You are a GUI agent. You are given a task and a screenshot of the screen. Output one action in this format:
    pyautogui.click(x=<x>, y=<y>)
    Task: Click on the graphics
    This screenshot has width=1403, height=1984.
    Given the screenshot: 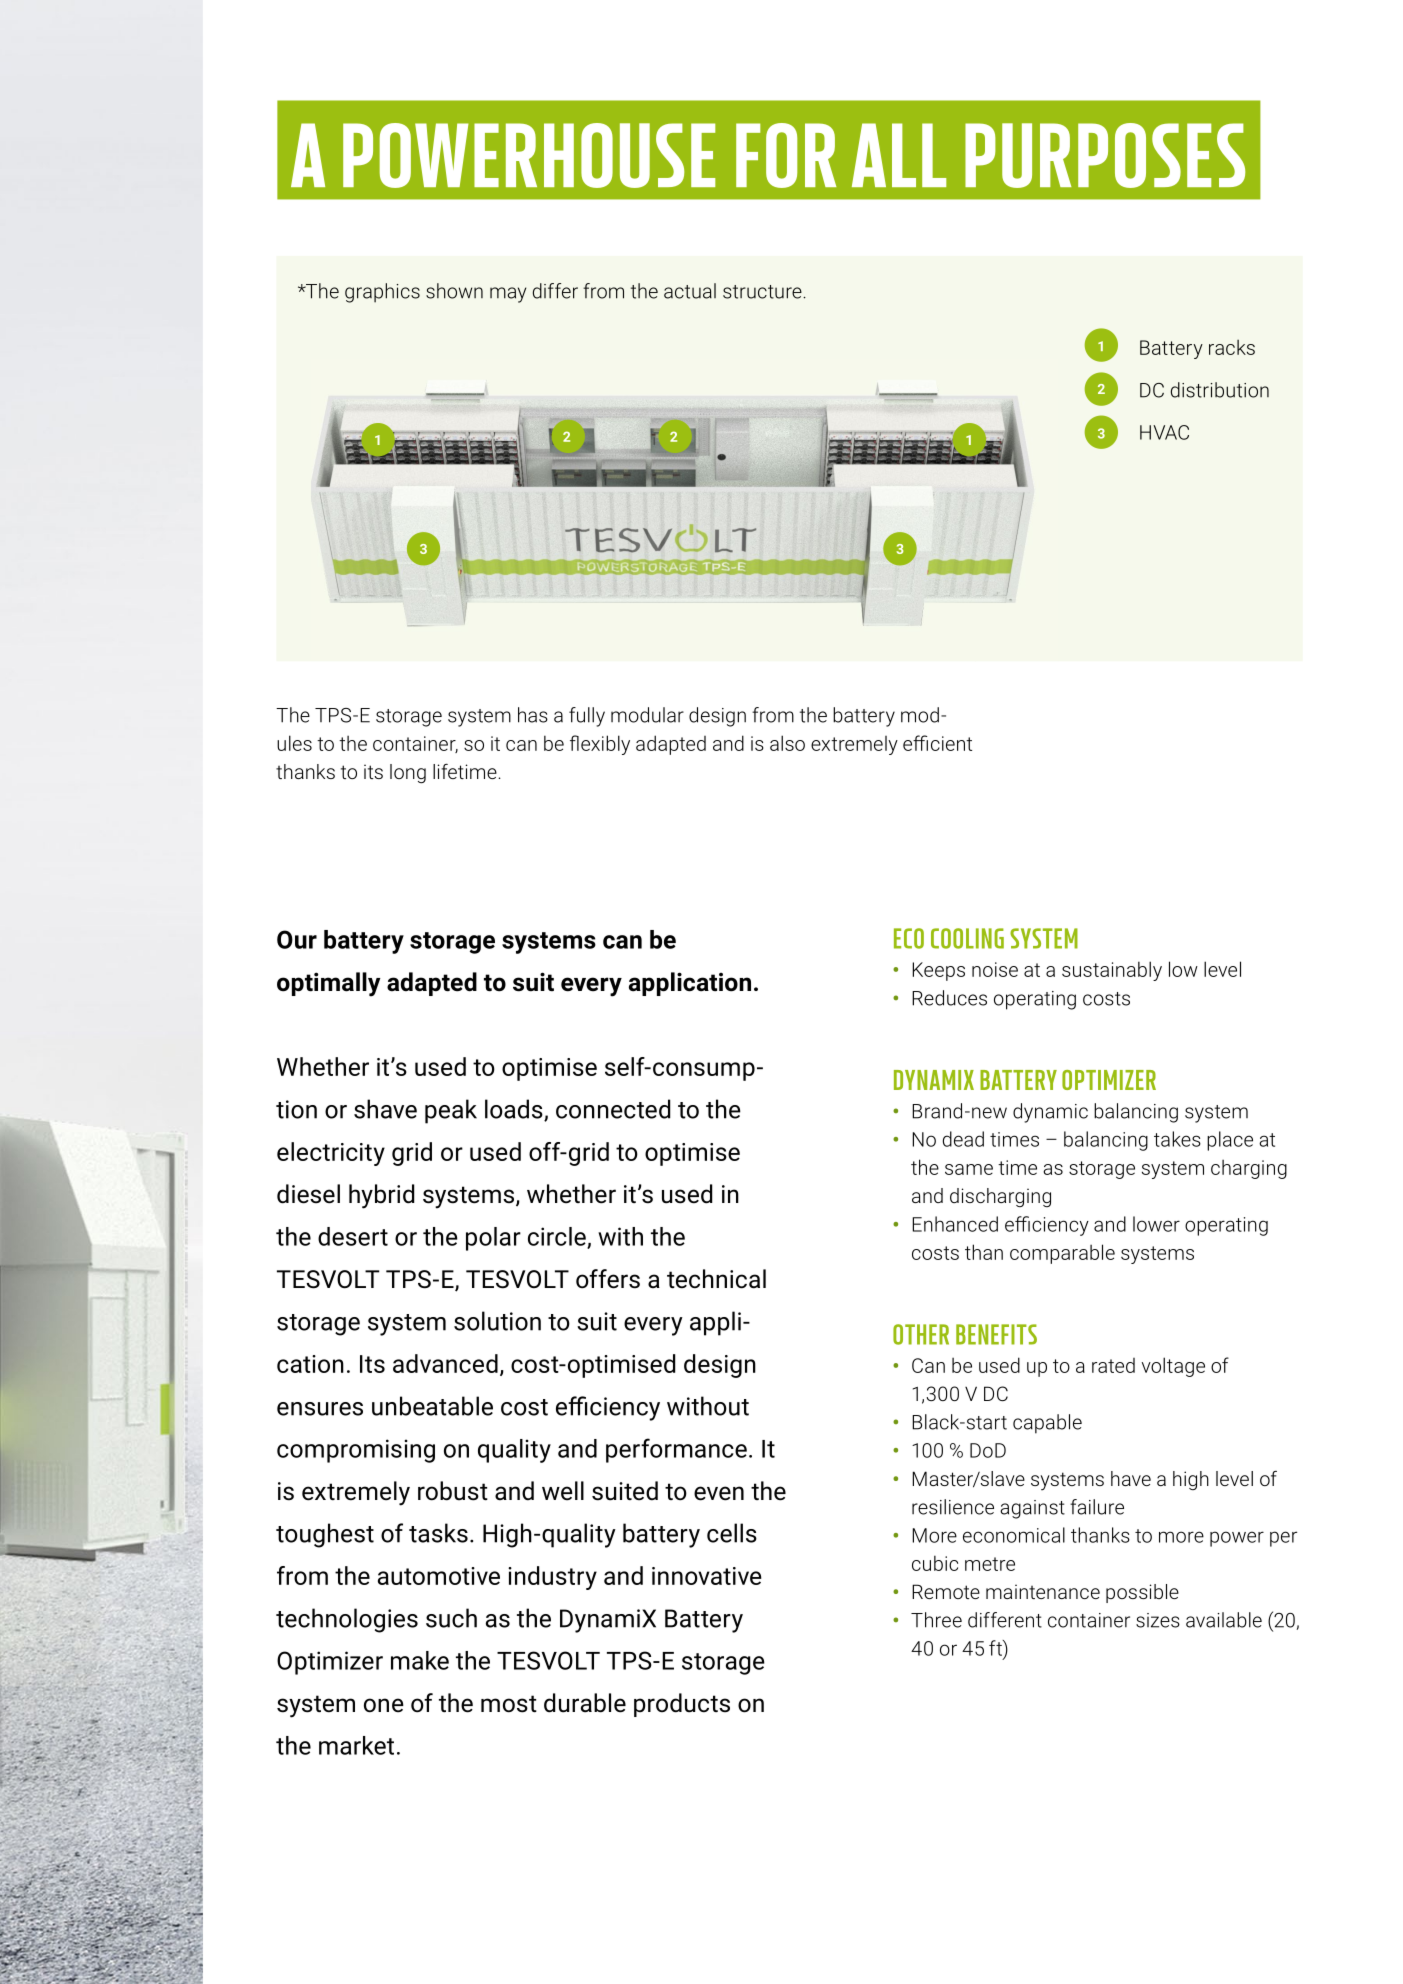 What is the action you would take?
    pyautogui.click(x=382, y=293)
